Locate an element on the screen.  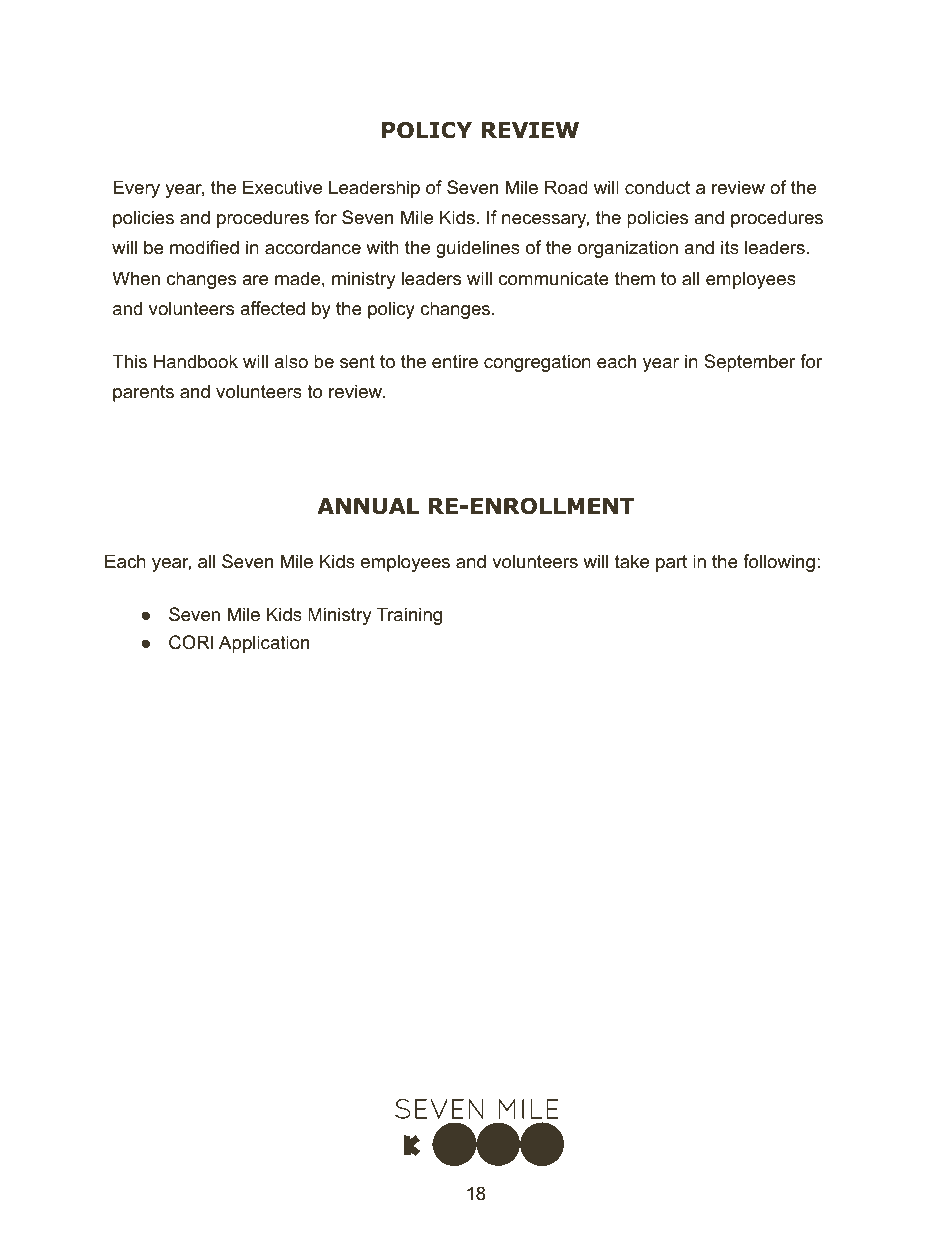
part is located at coordinates (671, 563).
